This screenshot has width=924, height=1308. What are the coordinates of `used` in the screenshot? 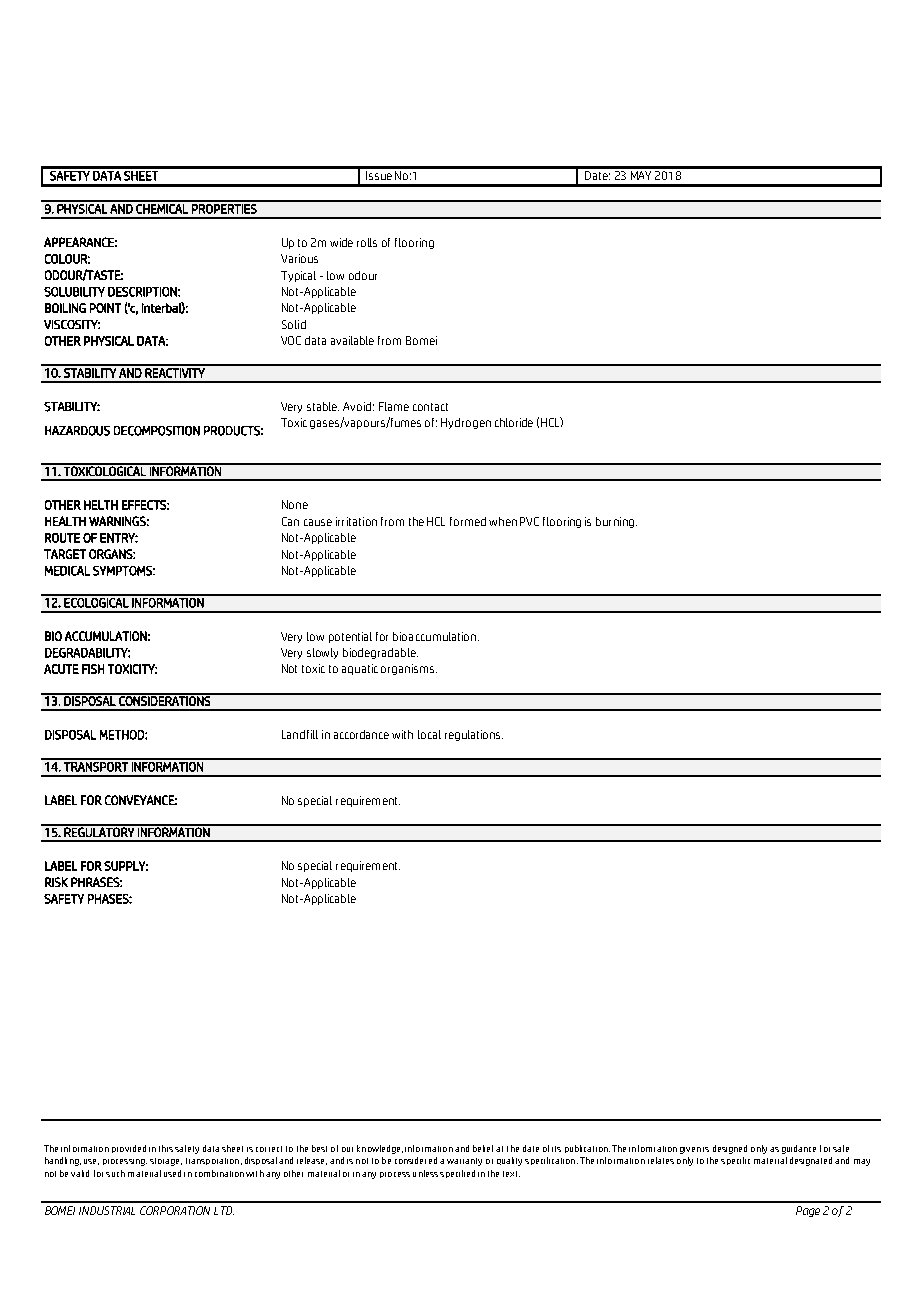 It's located at (172, 1173).
